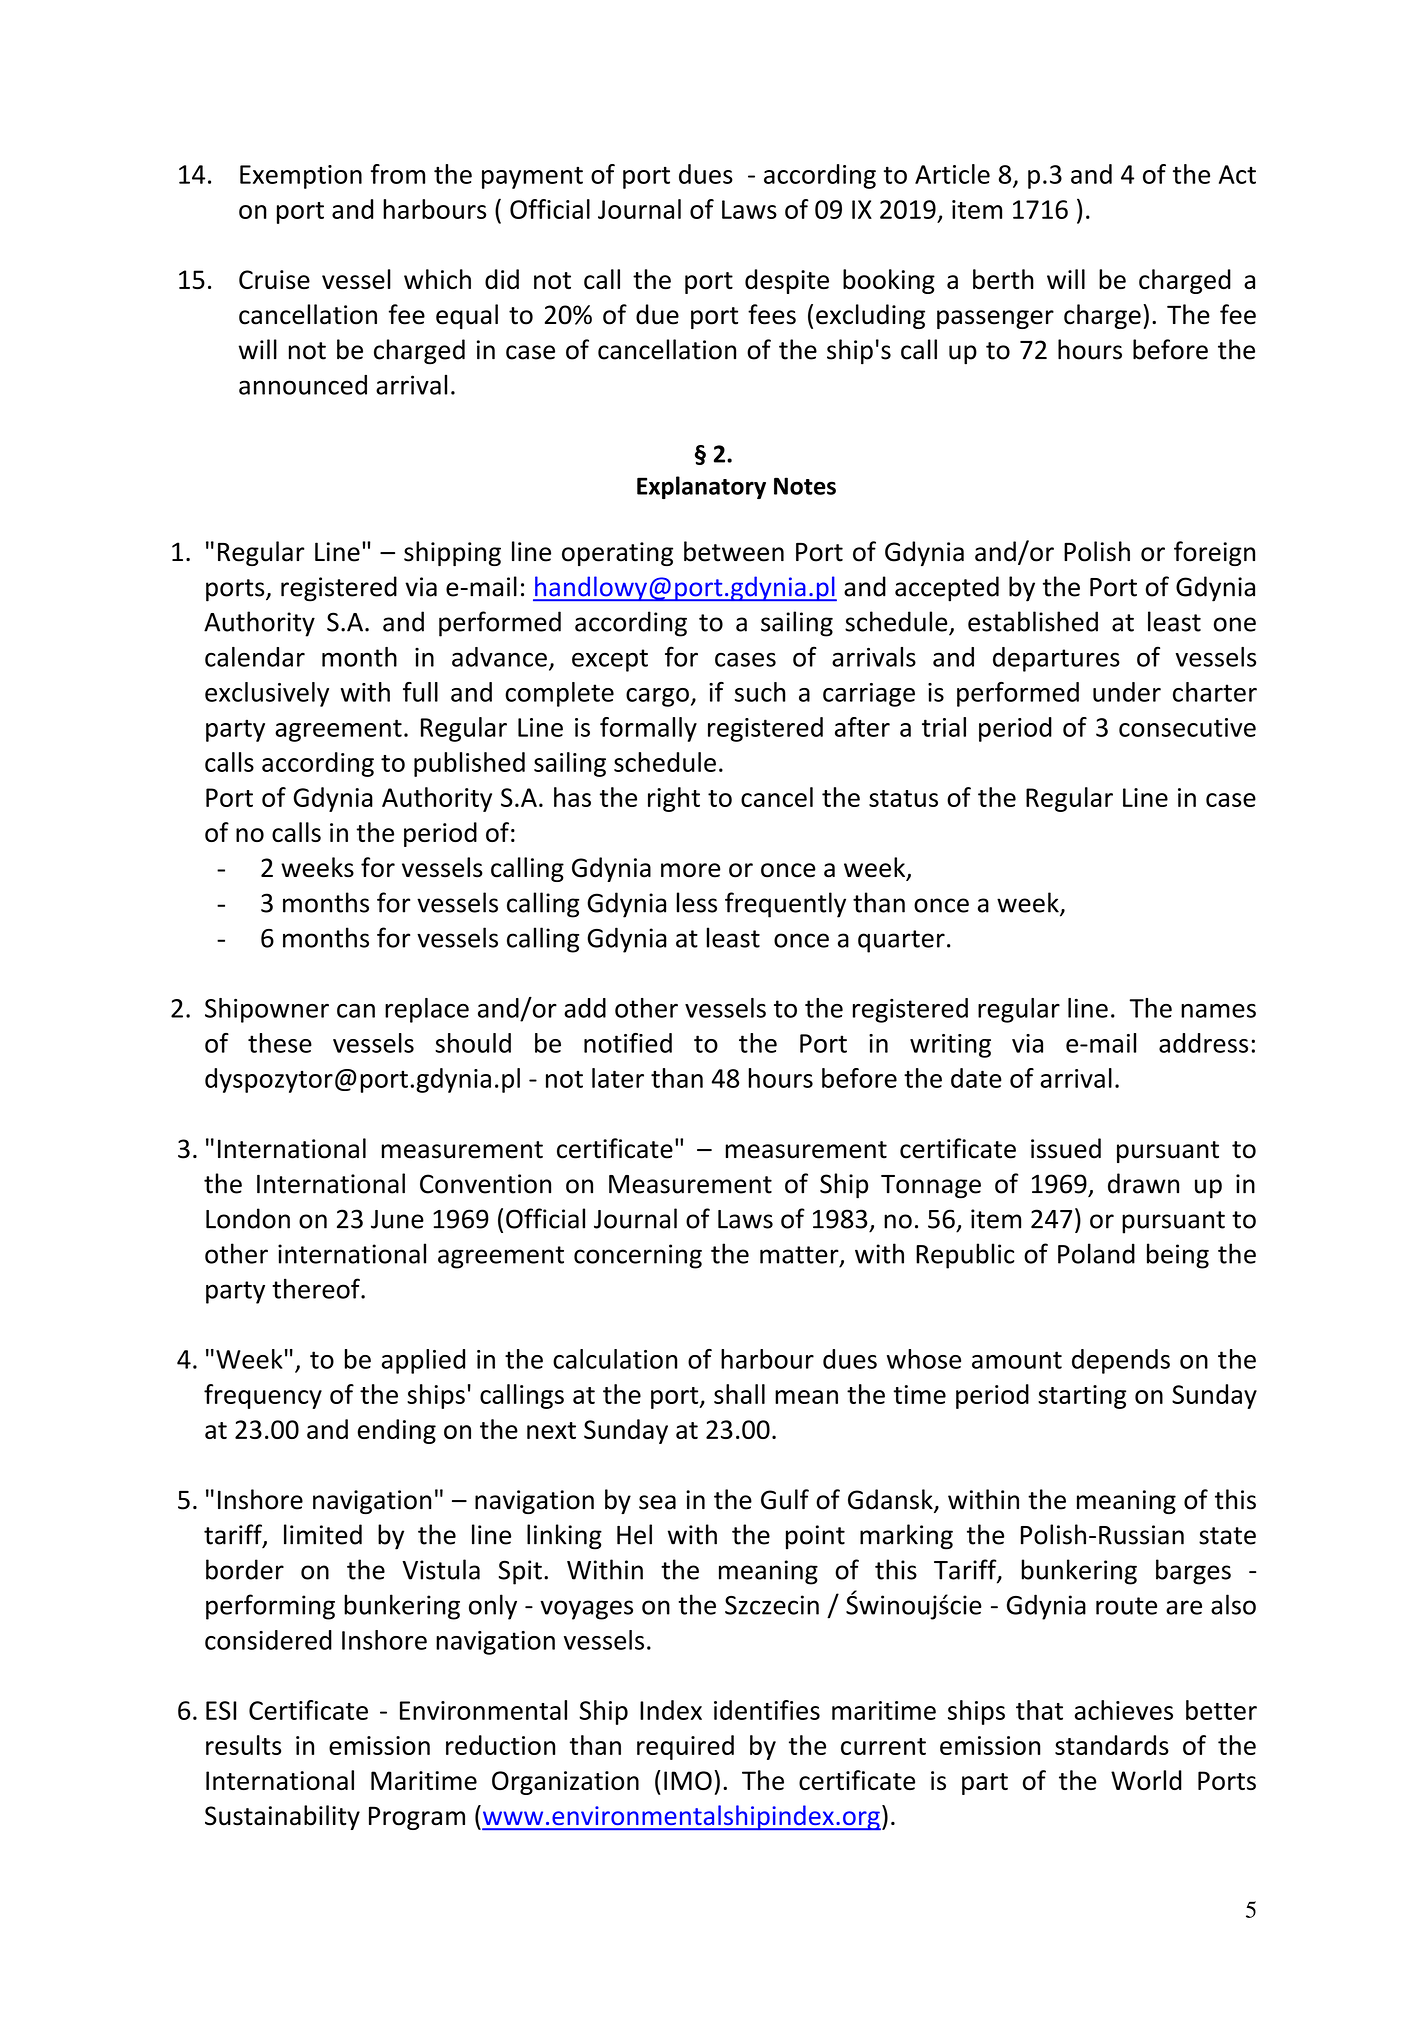 The image size is (1427, 2018). I want to click on standards, so click(1112, 1745).
